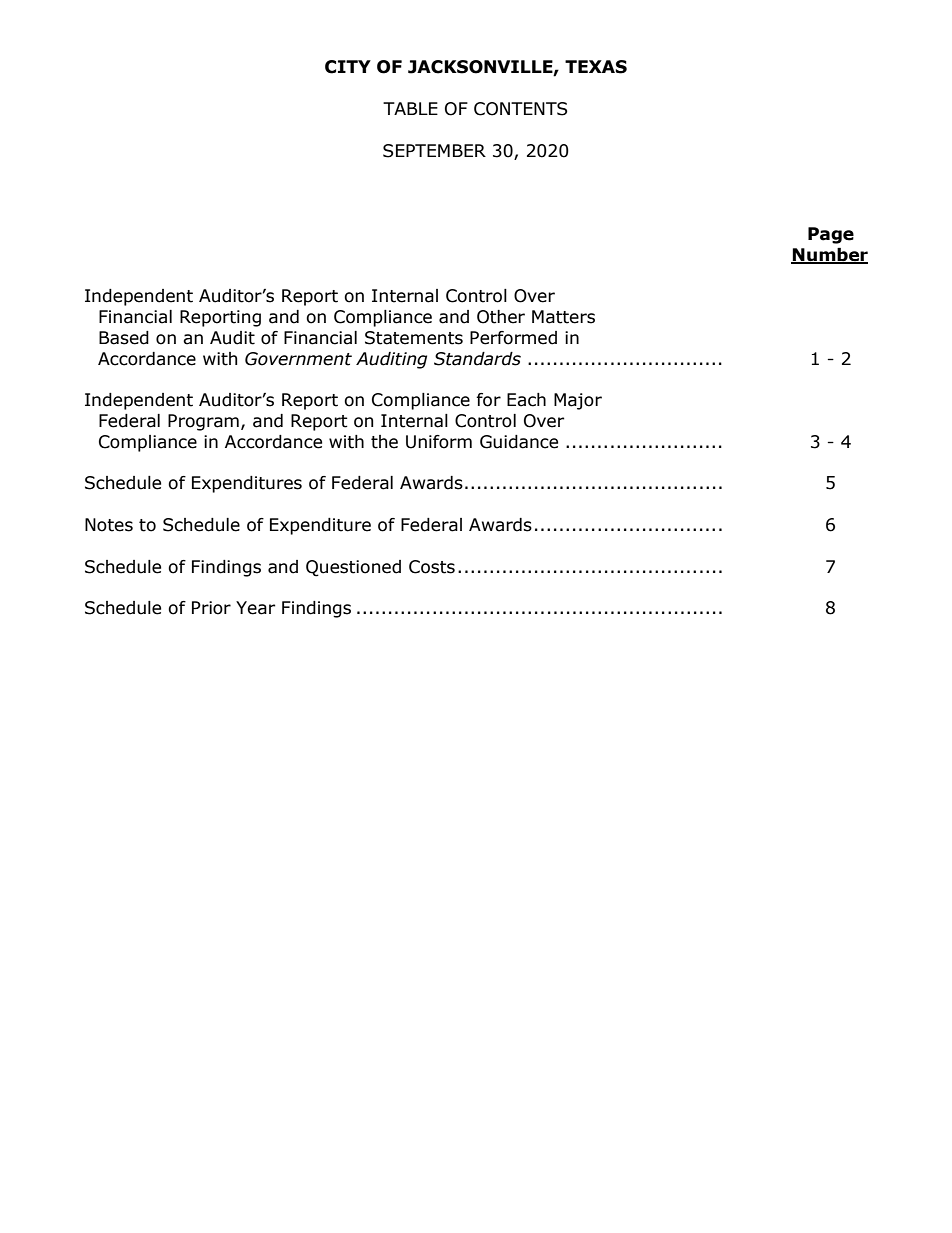  I want to click on Based, so click(124, 338).
